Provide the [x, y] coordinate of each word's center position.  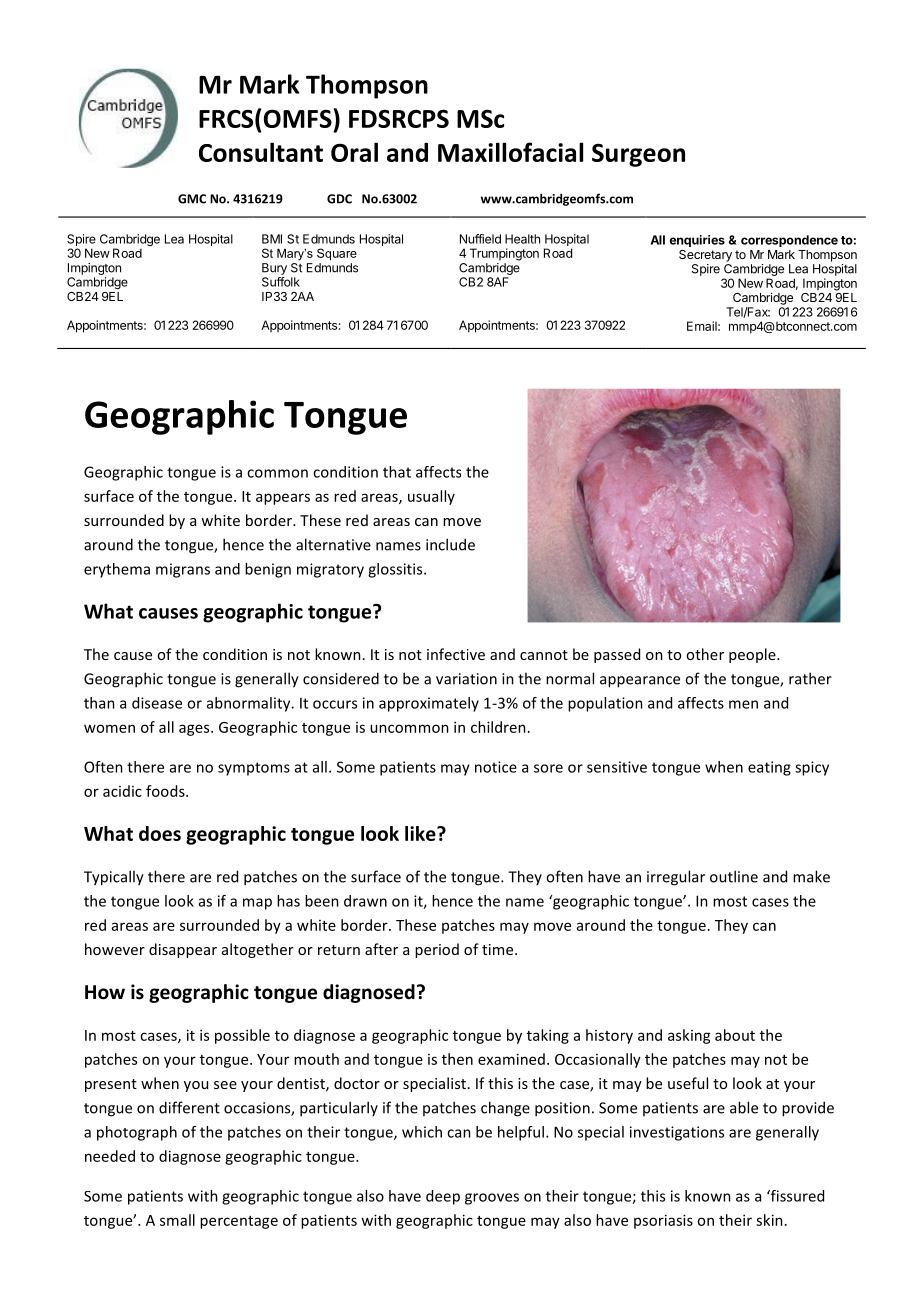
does [160, 833]
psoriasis [663, 1221]
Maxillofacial [510, 152]
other [705, 654]
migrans [183, 570]
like [421, 833]
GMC [192, 199]
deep [443, 1197]
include [450, 544]
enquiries [697, 241]
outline [734, 876]
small [177, 1220]
